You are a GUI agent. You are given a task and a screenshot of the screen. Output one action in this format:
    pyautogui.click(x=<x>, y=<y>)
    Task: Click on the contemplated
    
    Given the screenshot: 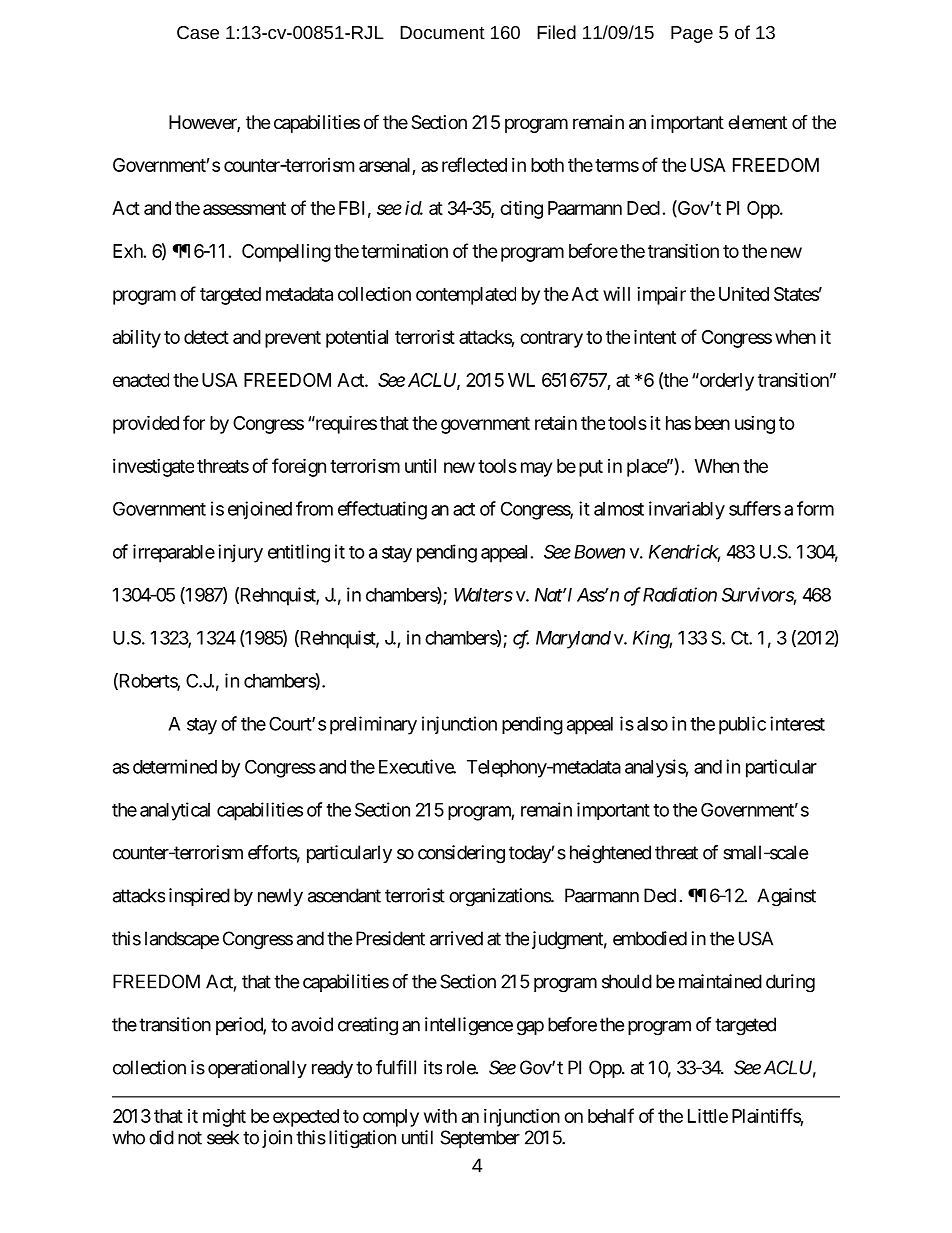 What is the action you would take?
    pyautogui.click(x=466, y=296)
